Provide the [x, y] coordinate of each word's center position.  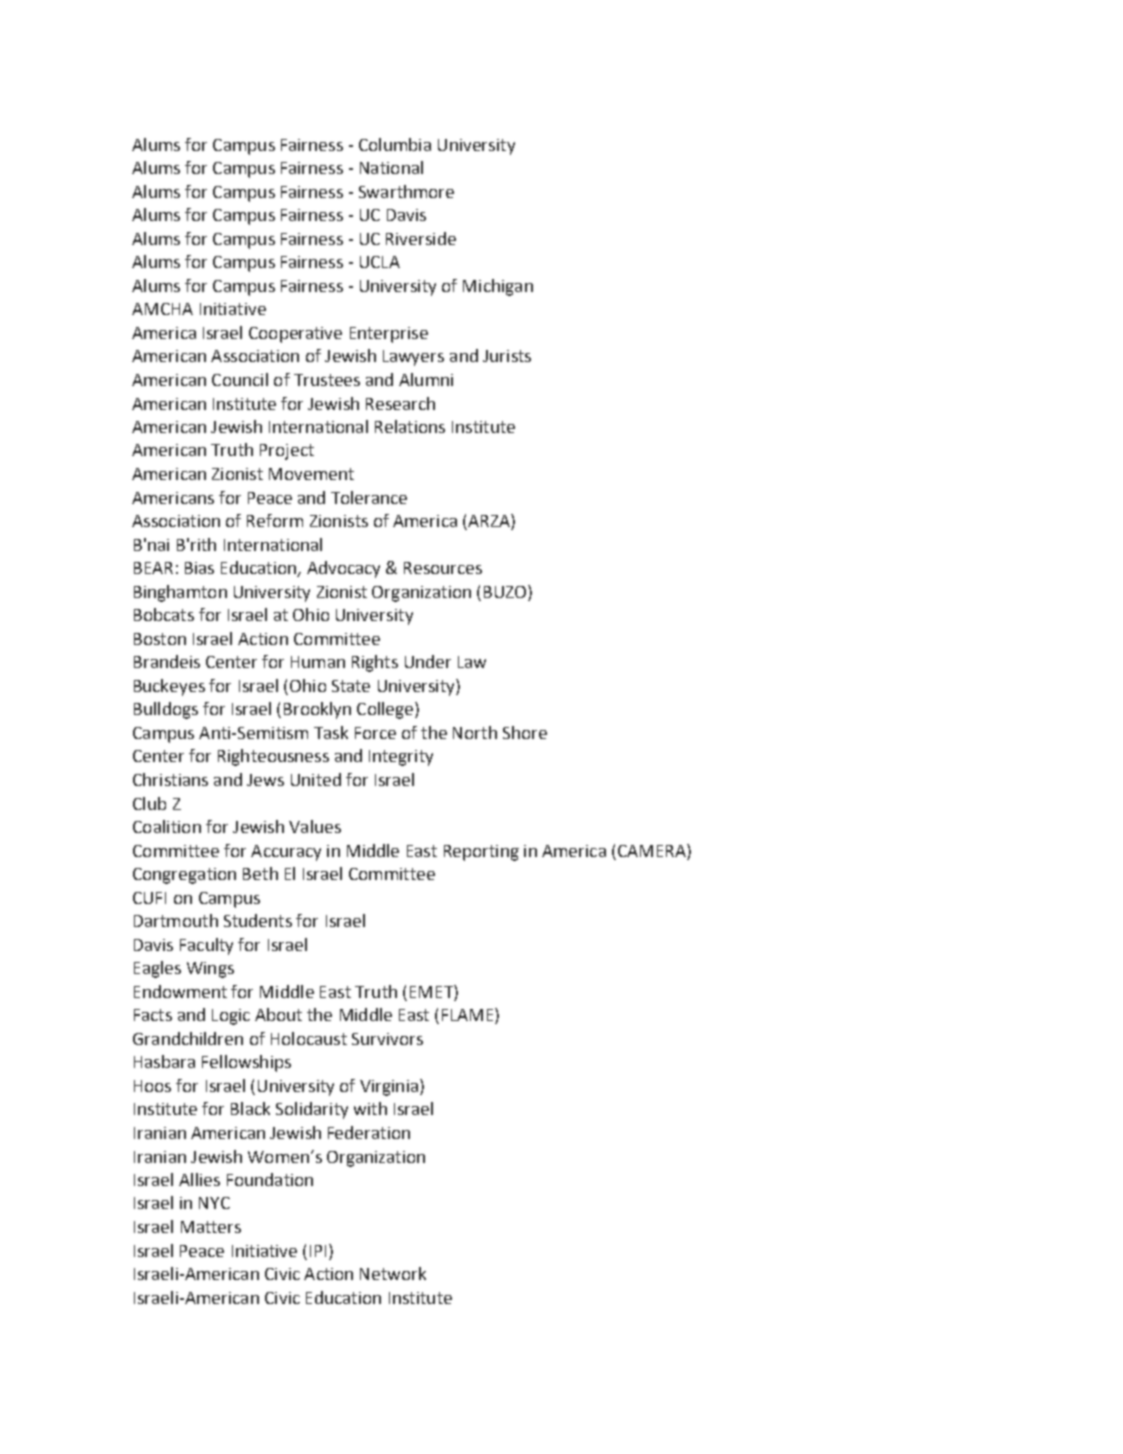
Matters [211, 1227]
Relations [410, 426]
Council [240, 379]
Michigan [498, 287]
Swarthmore [406, 191]
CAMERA [653, 850]
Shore [525, 732]
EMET [432, 991]
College [385, 710]
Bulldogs [166, 710]
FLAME [469, 1016]
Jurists [507, 356]
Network [393, 1273]
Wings [210, 970]
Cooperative [295, 335]
